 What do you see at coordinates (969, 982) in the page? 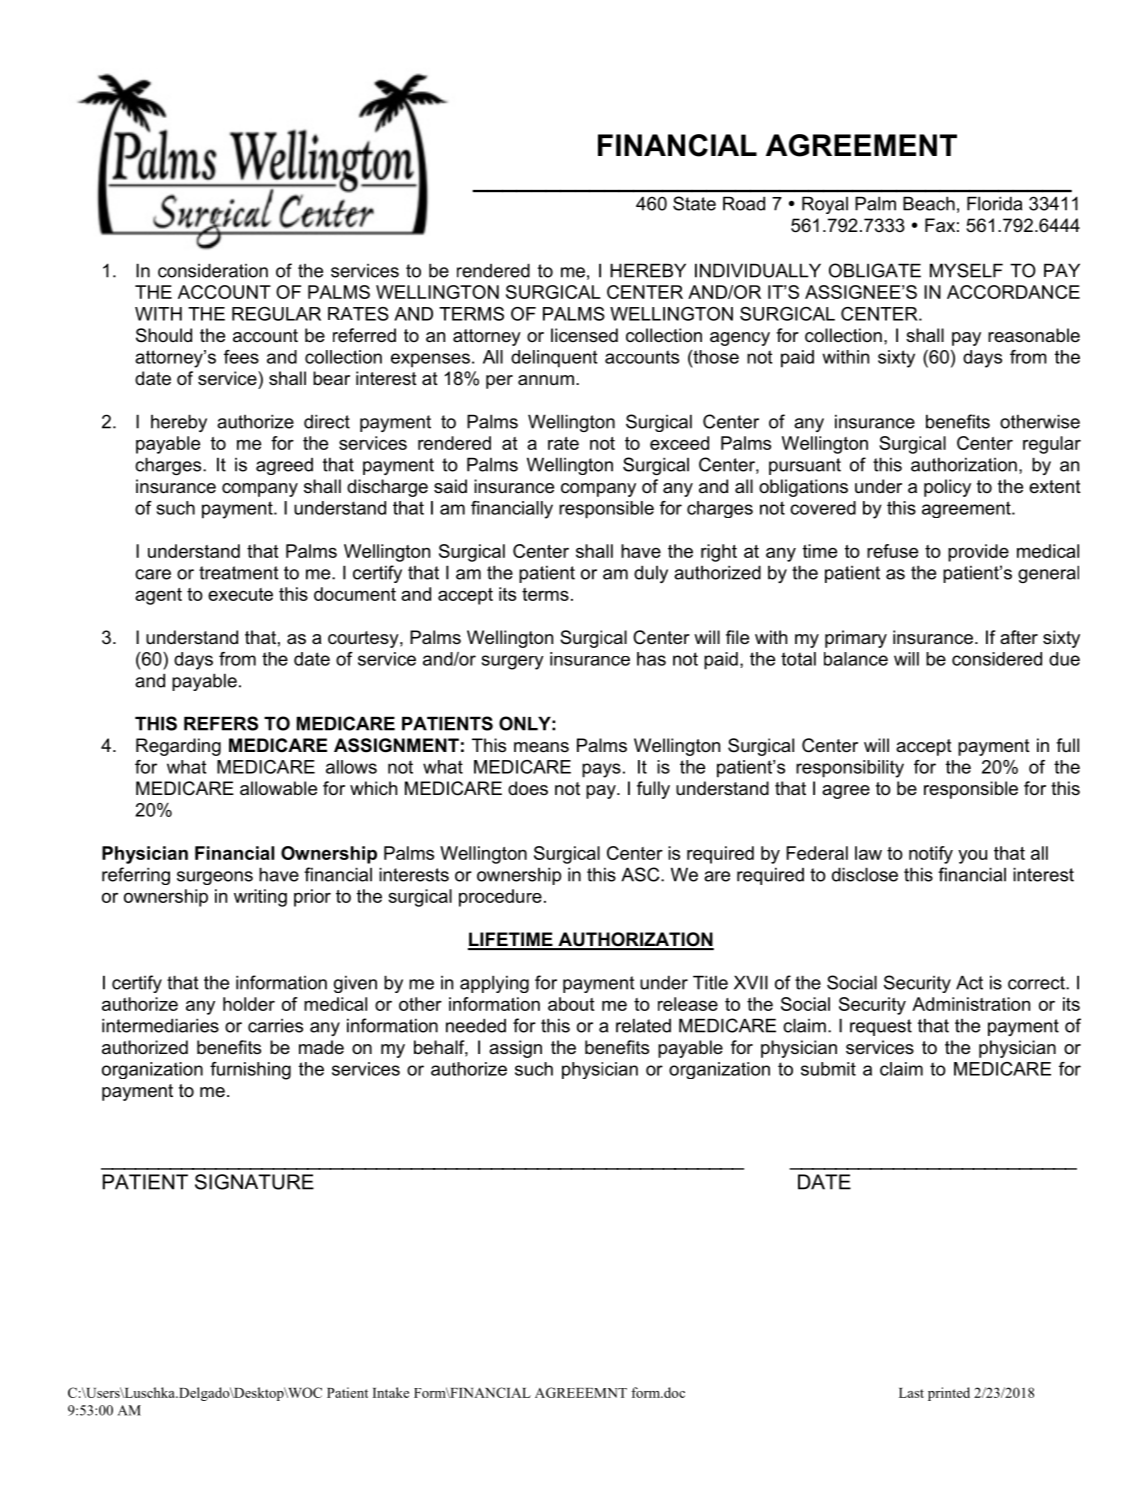
I see `Act` at bounding box center [969, 982].
